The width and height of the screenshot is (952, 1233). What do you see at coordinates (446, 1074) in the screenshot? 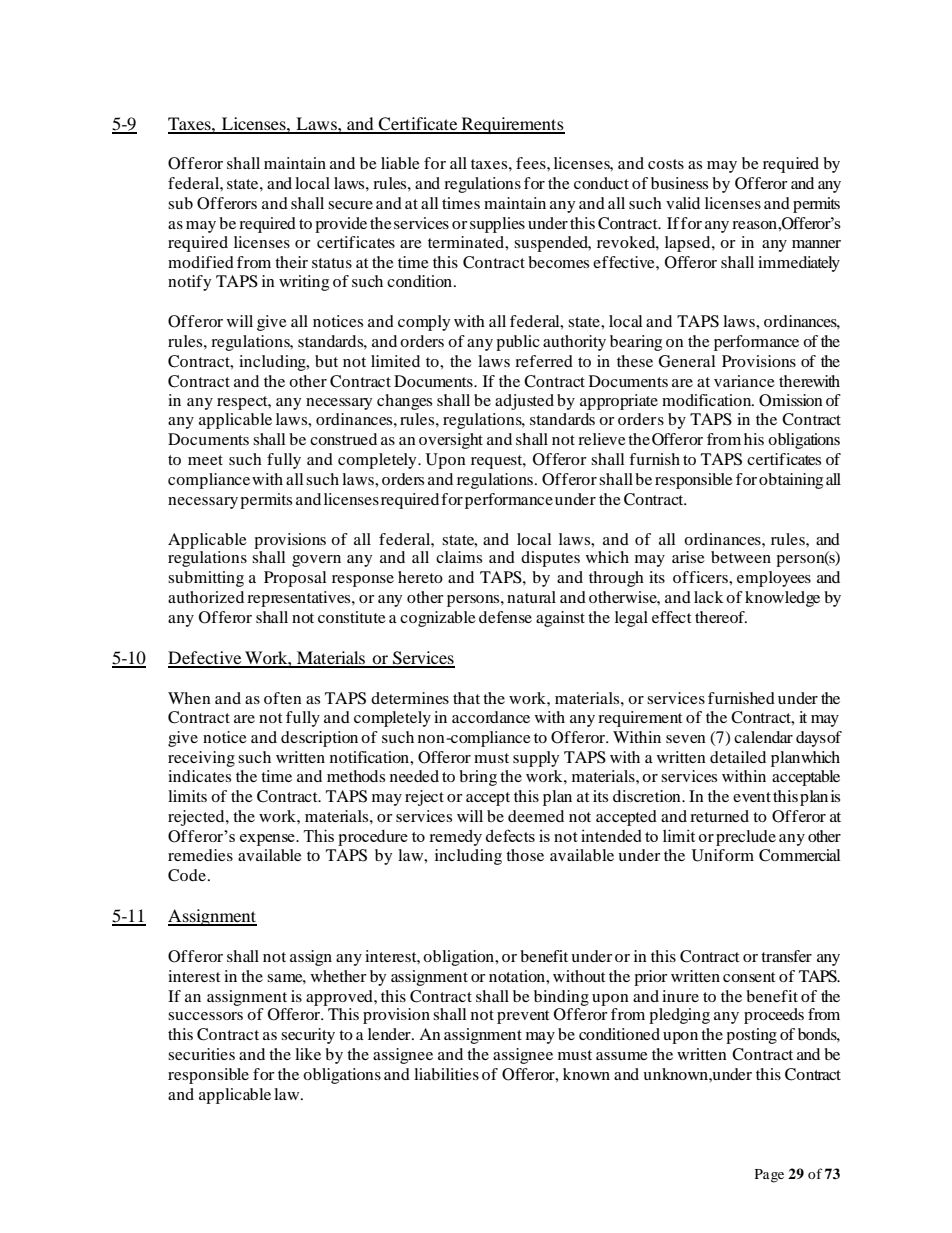
I see `liabilities` at bounding box center [446, 1074].
